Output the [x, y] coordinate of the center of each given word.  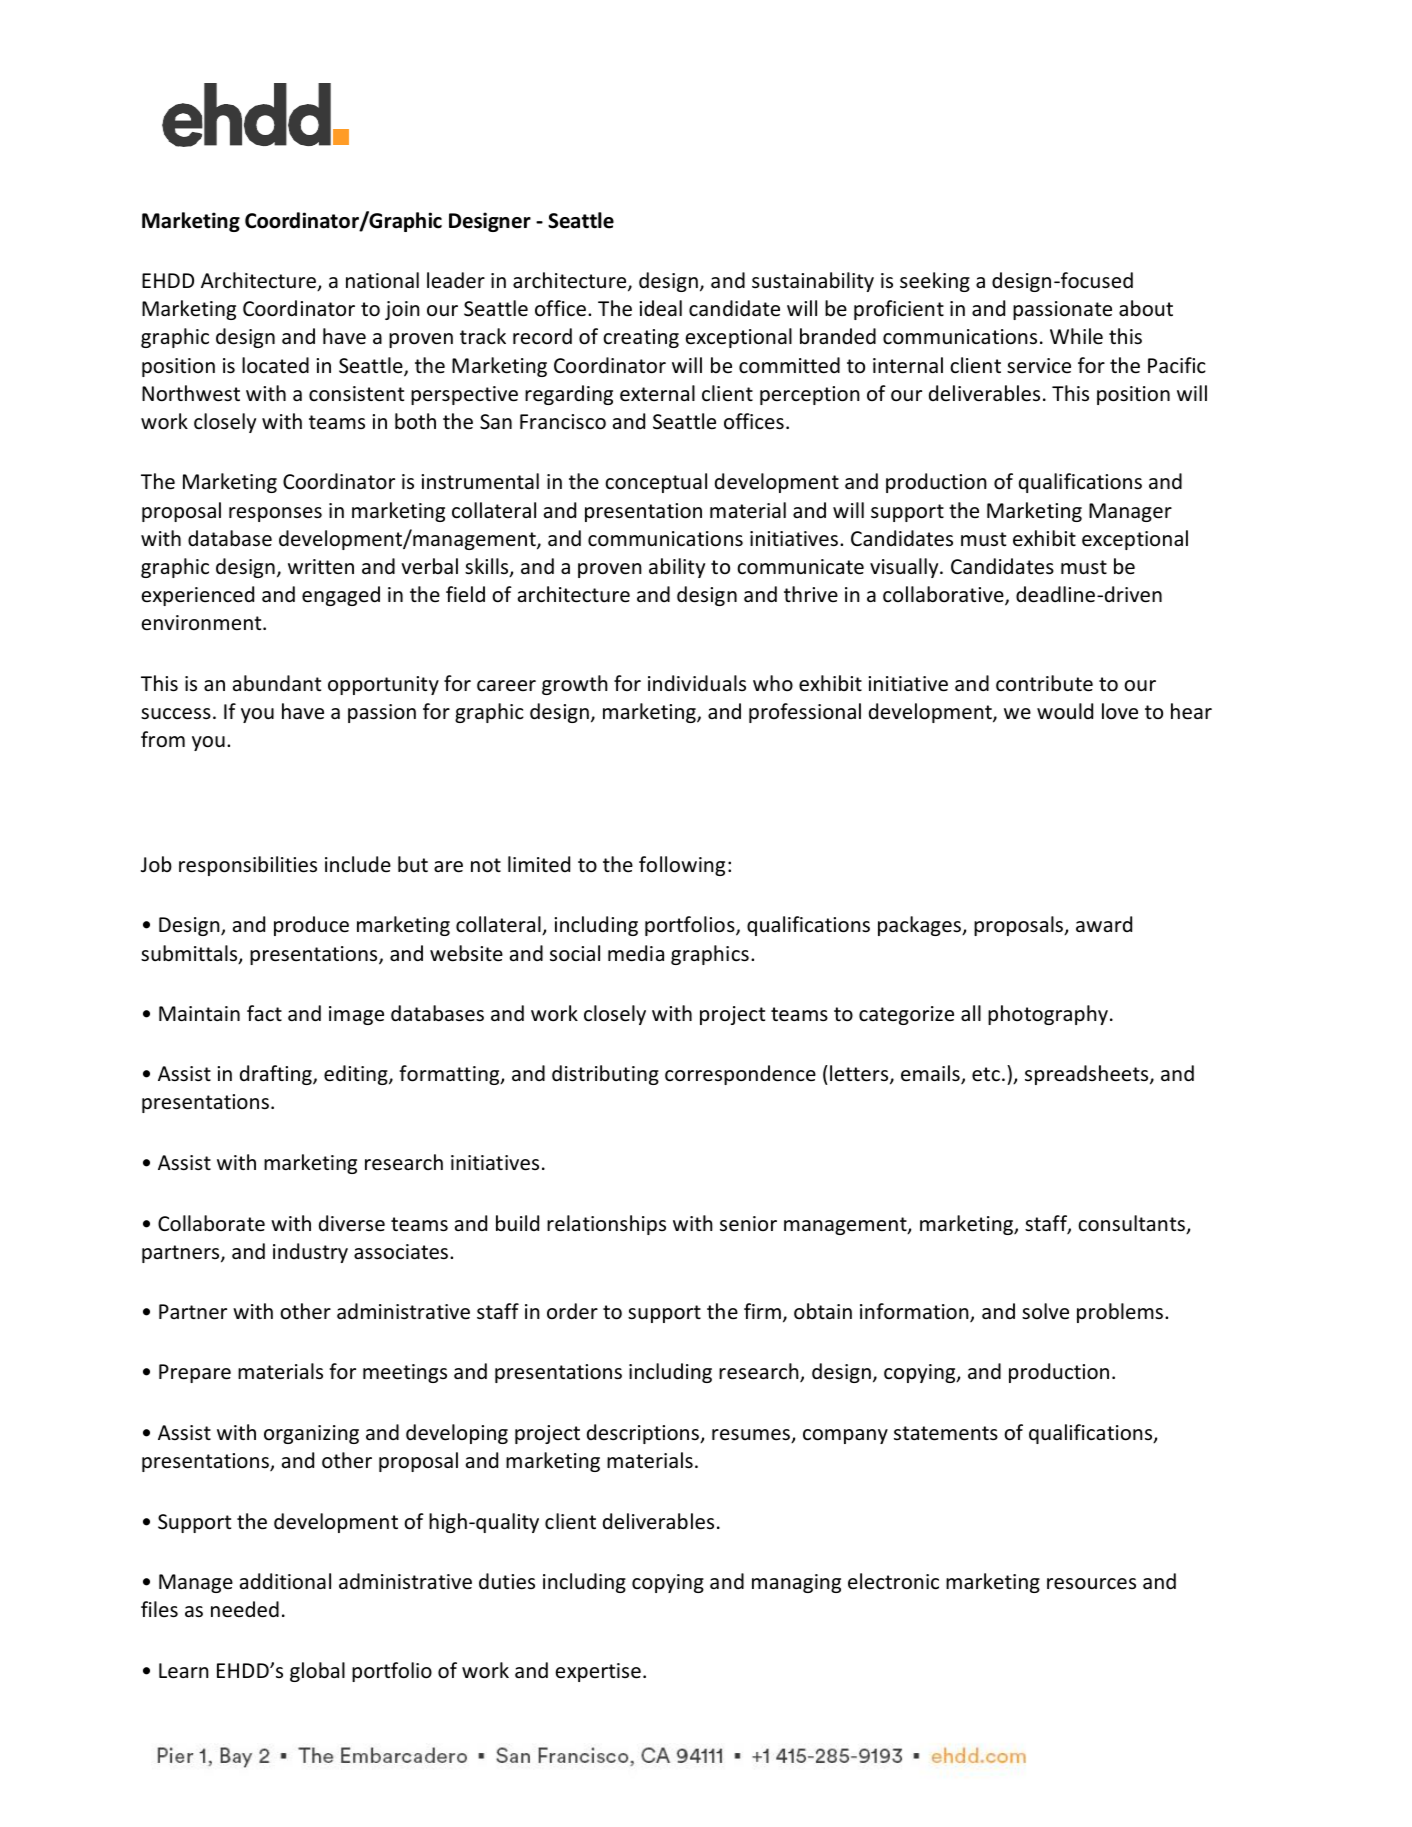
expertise [598, 1672]
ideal [660, 308]
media [636, 953]
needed [245, 1609]
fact [264, 1013]
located [275, 365]
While [1076, 336]
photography [1048, 1015]
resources [1091, 1584]
